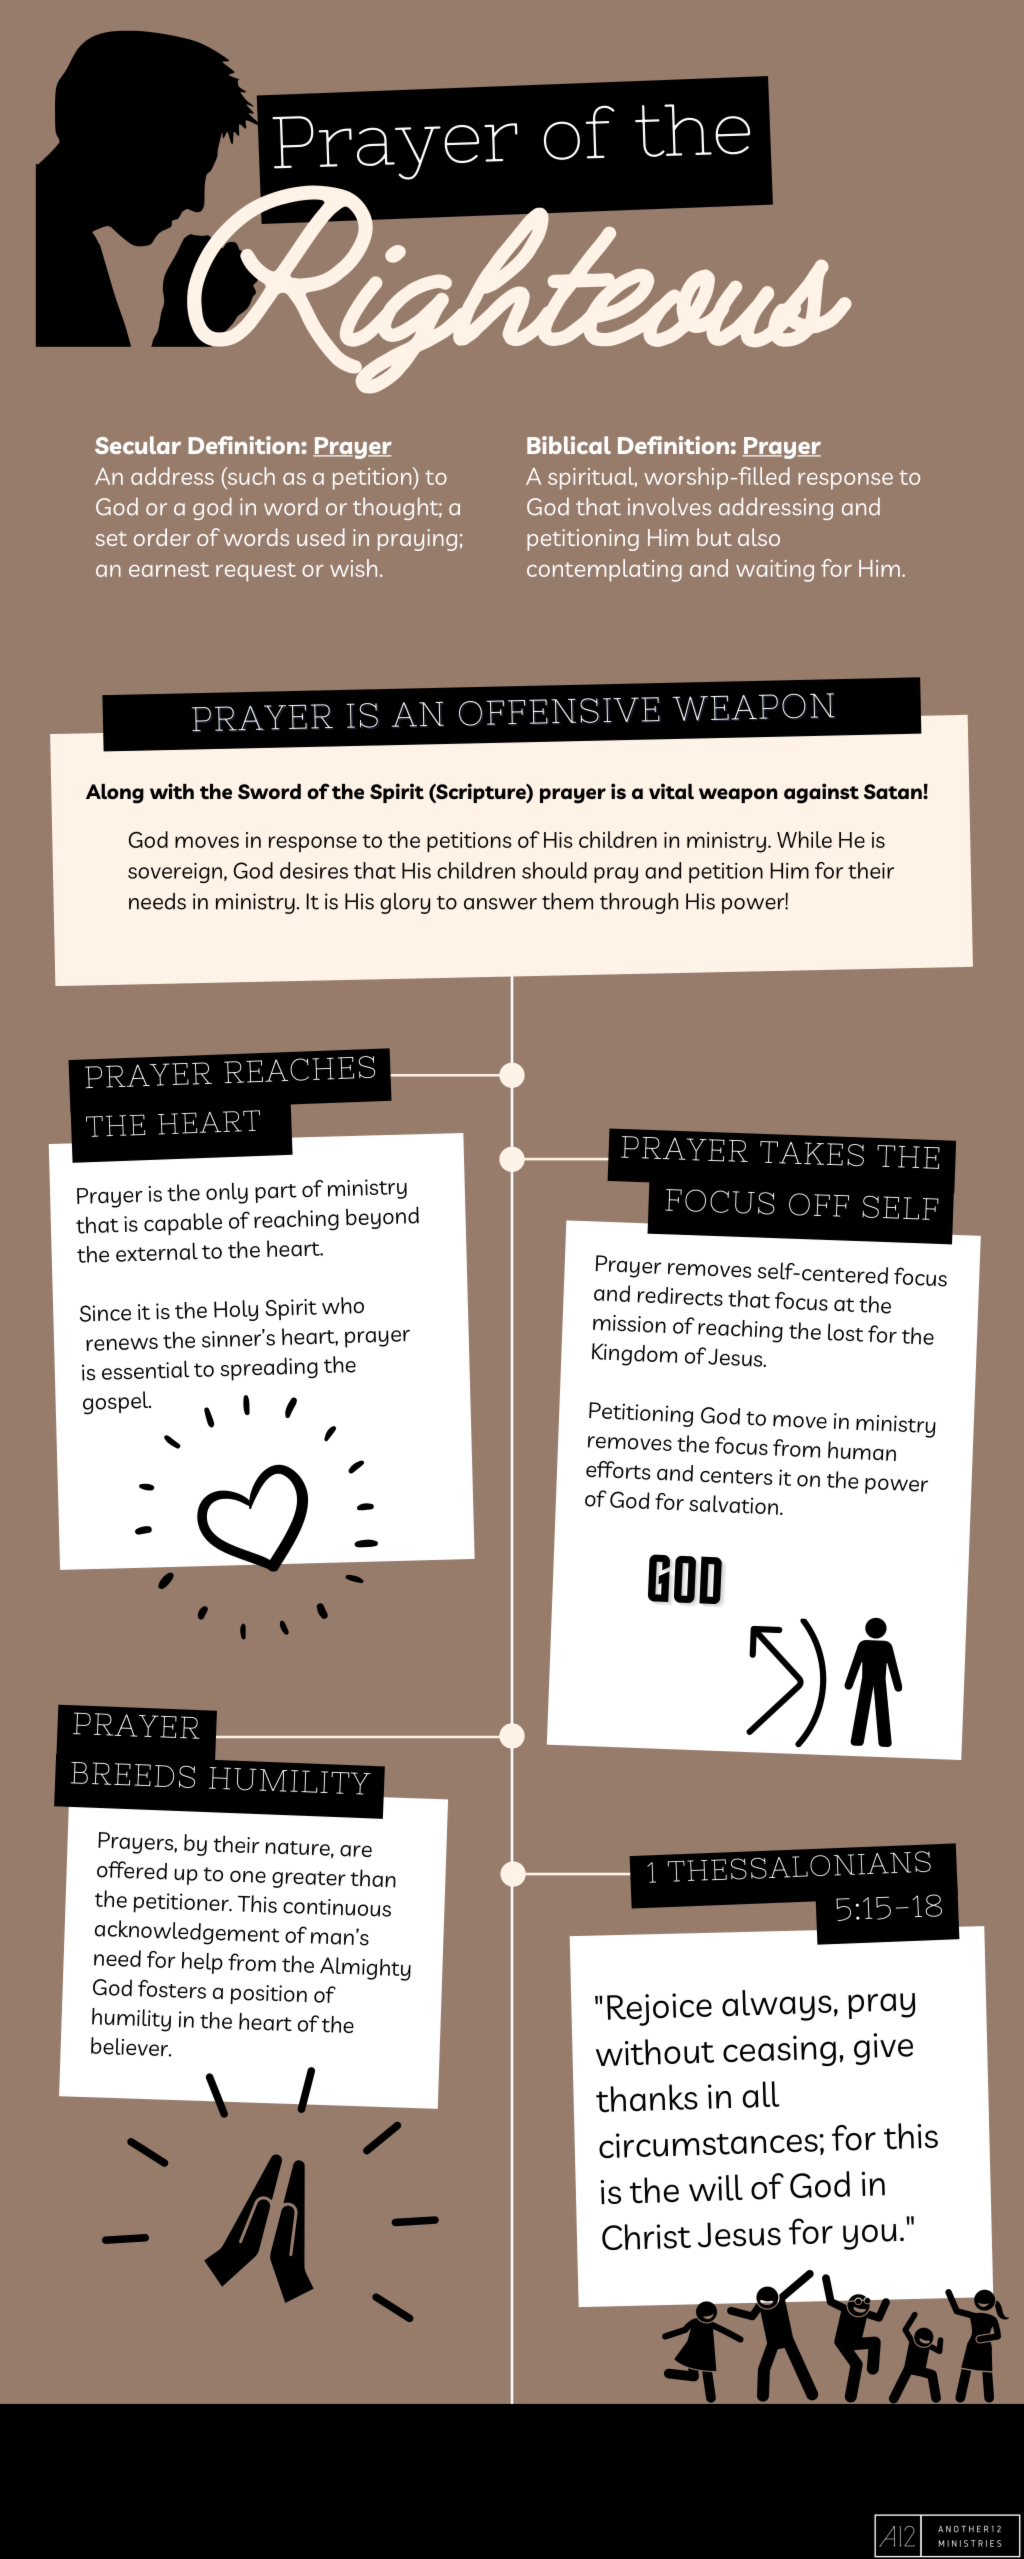 This image has height=2559, width=1024. I want to click on such, so click(250, 477).
